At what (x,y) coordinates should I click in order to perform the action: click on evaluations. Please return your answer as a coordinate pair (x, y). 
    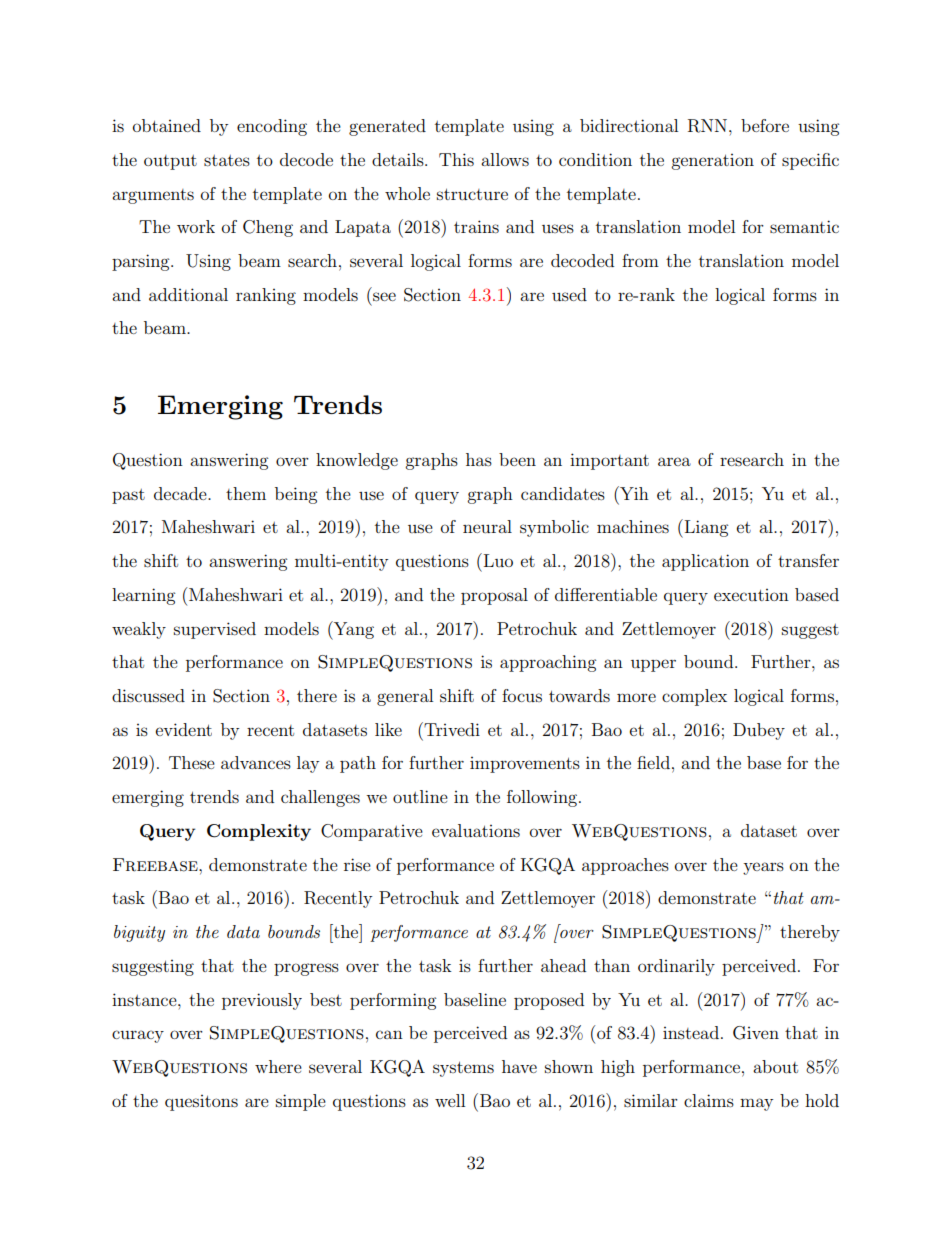
    Looking at the image, I should click on (476, 830).
